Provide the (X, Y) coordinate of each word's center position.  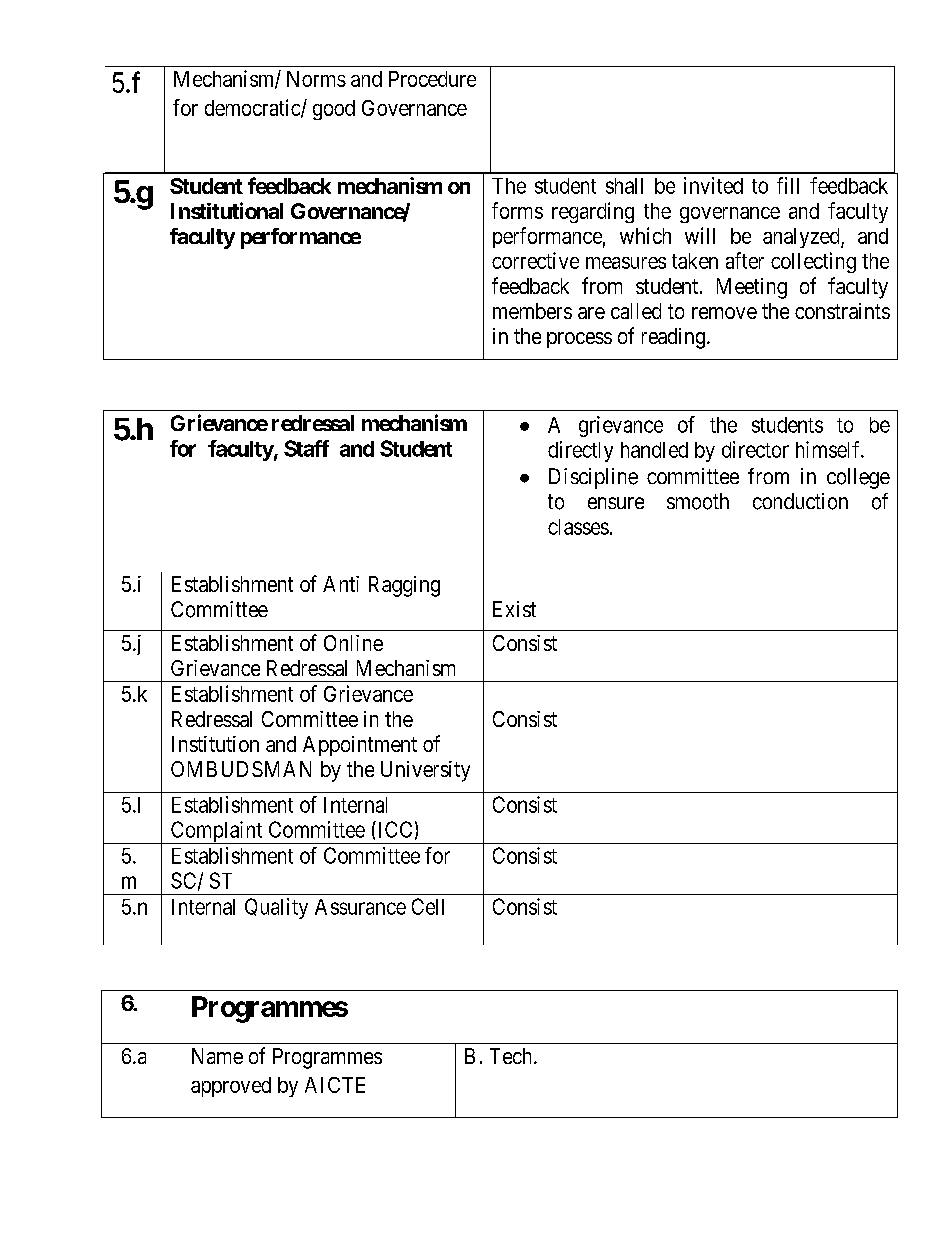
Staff (306, 448)
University (425, 771)
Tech (512, 1056)
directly (580, 451)
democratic (253, 108)
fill (788, 185)
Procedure (432, 79)
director (755, 449)
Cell (428, 906)
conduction (800, 501)
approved (231, 1087)
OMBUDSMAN (241, 769)
